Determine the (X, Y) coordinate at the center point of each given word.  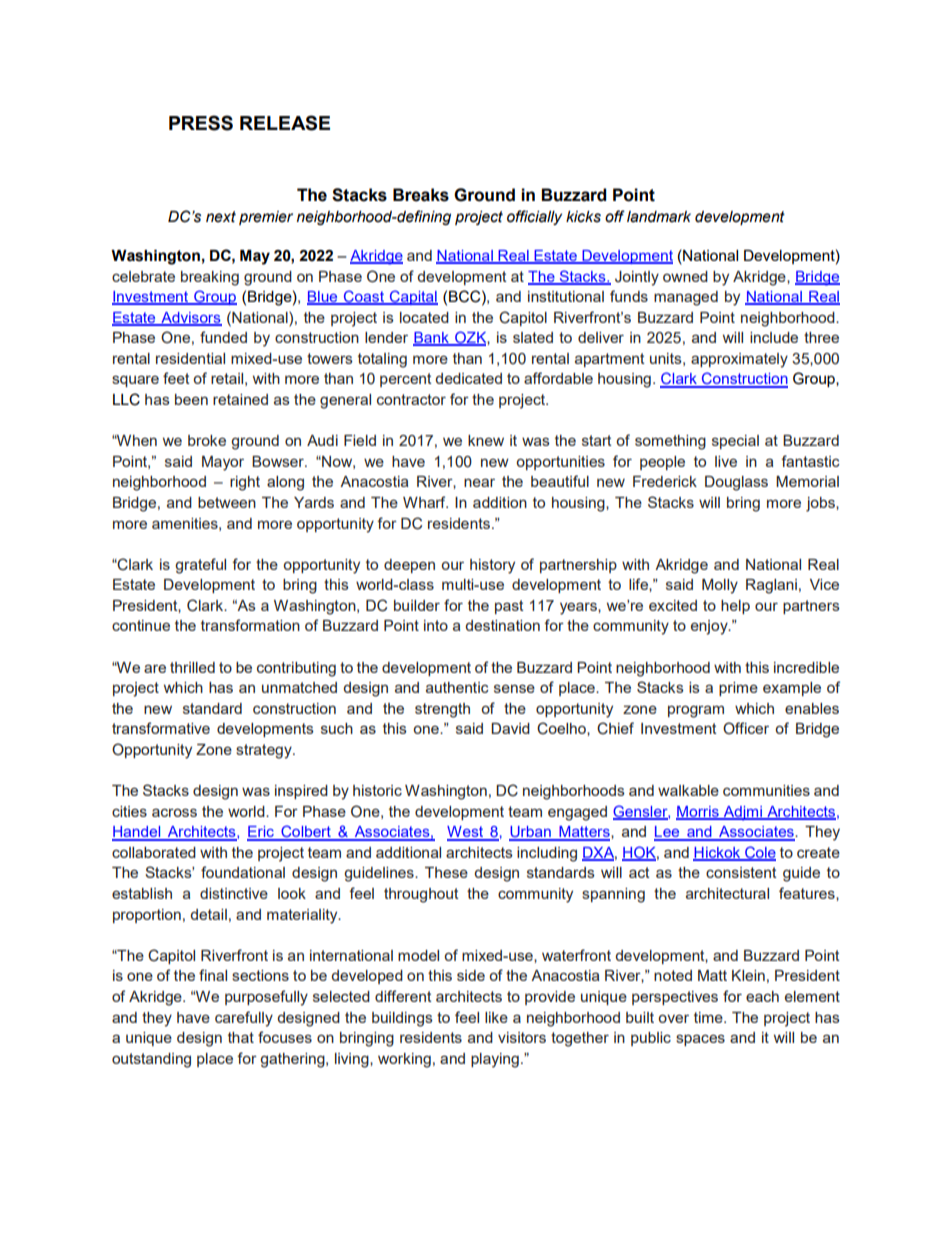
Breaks (421, 195)
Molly (720, 586)
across (174, 812)
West (466, 833)
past (509, 607)
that (241, 1037)
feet (176, 378)
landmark (659, 217)
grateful (200, 566)
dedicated (468, 378)
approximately (739, 360)
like (496, 1017)
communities (766, 790)
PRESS (201, 123)
